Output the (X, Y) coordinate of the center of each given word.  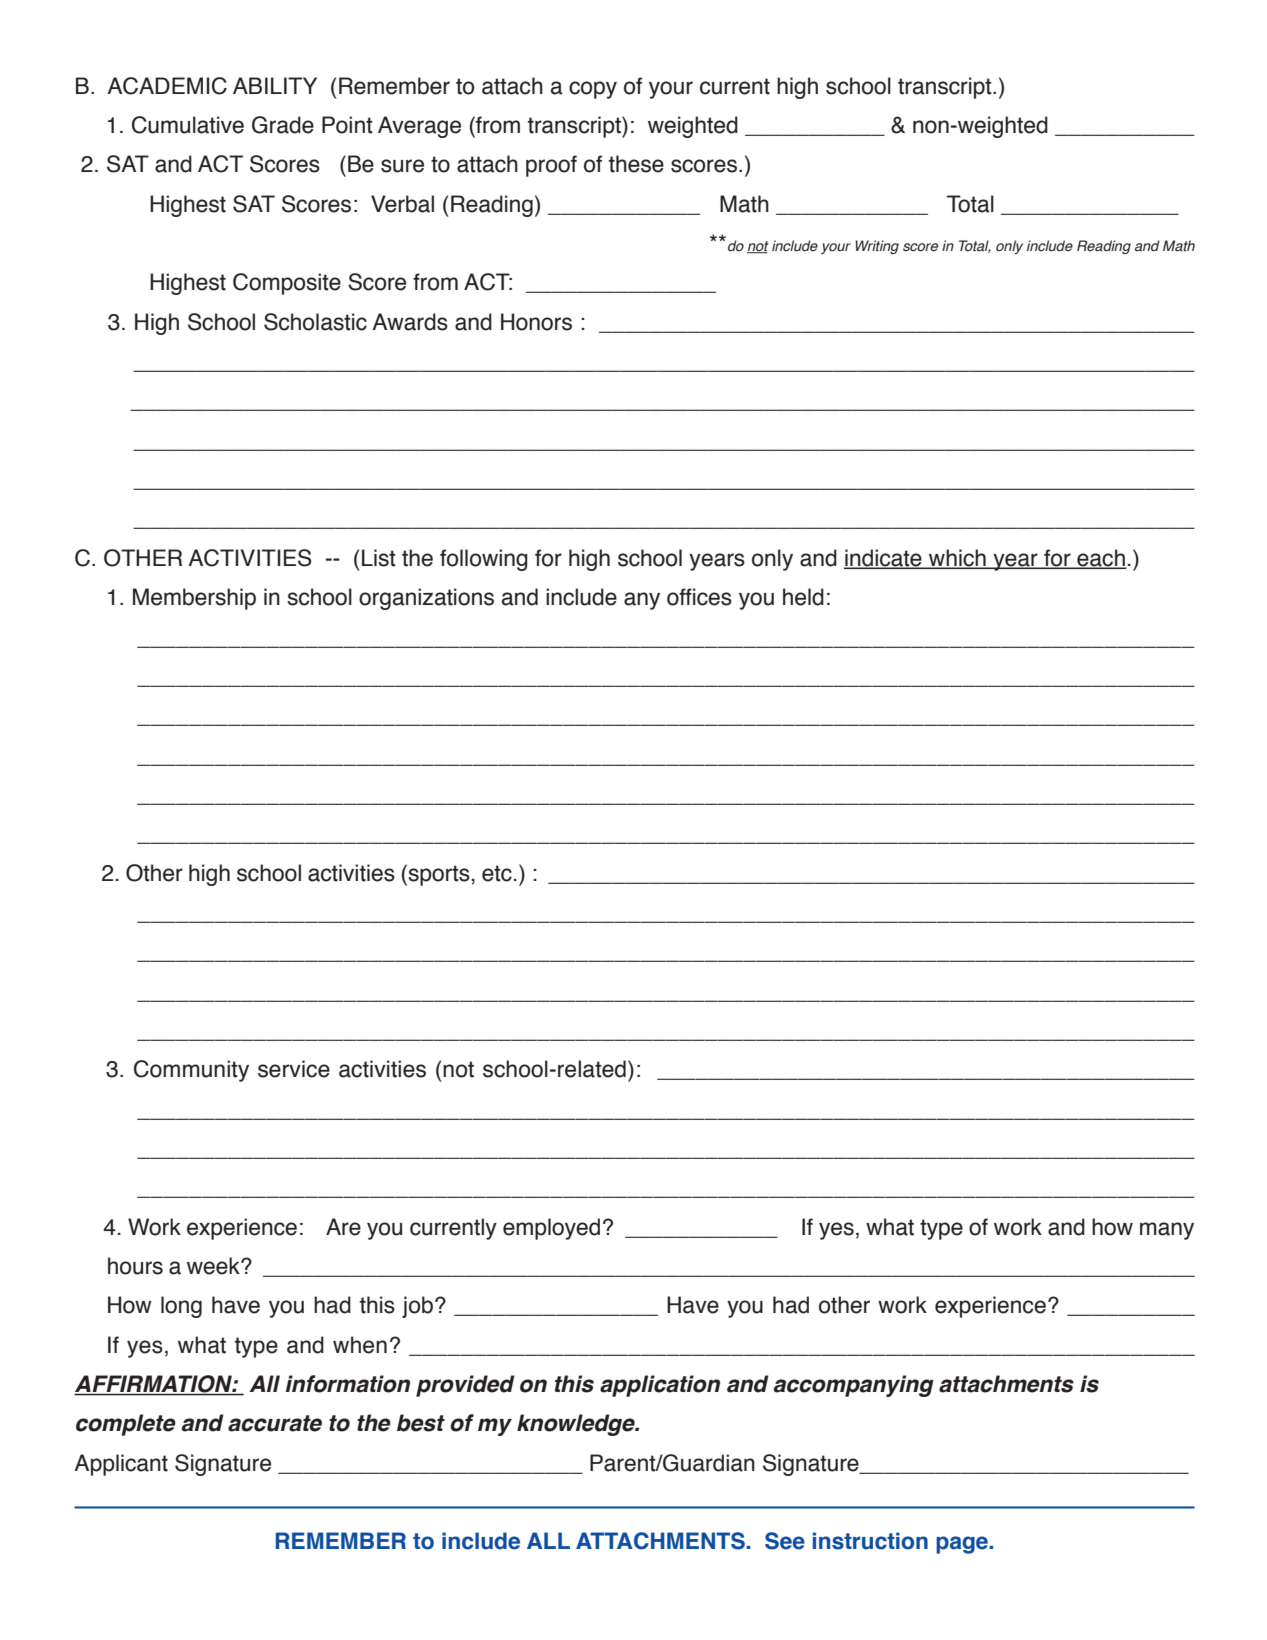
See (785, 1541)
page (963, 1545)
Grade (283, 125)
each (1101, 559)
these (636, 164)
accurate (275, 1423)
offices (699, 597)
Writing (877, 247)
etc (497, 873)
